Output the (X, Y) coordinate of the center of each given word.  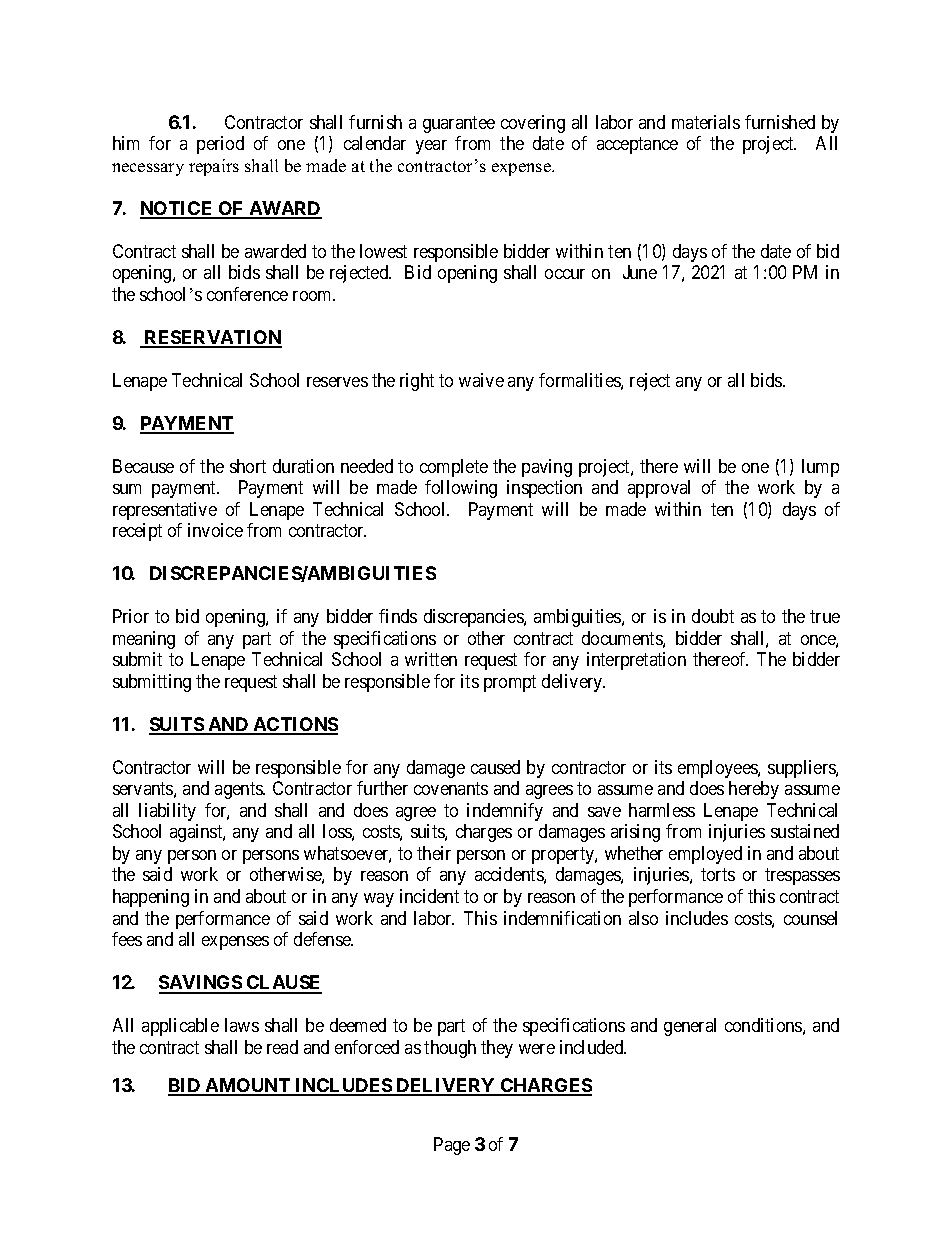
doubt (713, 616)
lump (820, 468)
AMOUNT (248, 1086)
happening (151, 898)
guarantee (459, 124)
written (431, 659)
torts (718, 875)
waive (481, 380)
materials (706, 122)
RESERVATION (212, 338)
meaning (144, 640)
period (220, 145)
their (434, 853)
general (690, 1027)
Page (452, 1146)
